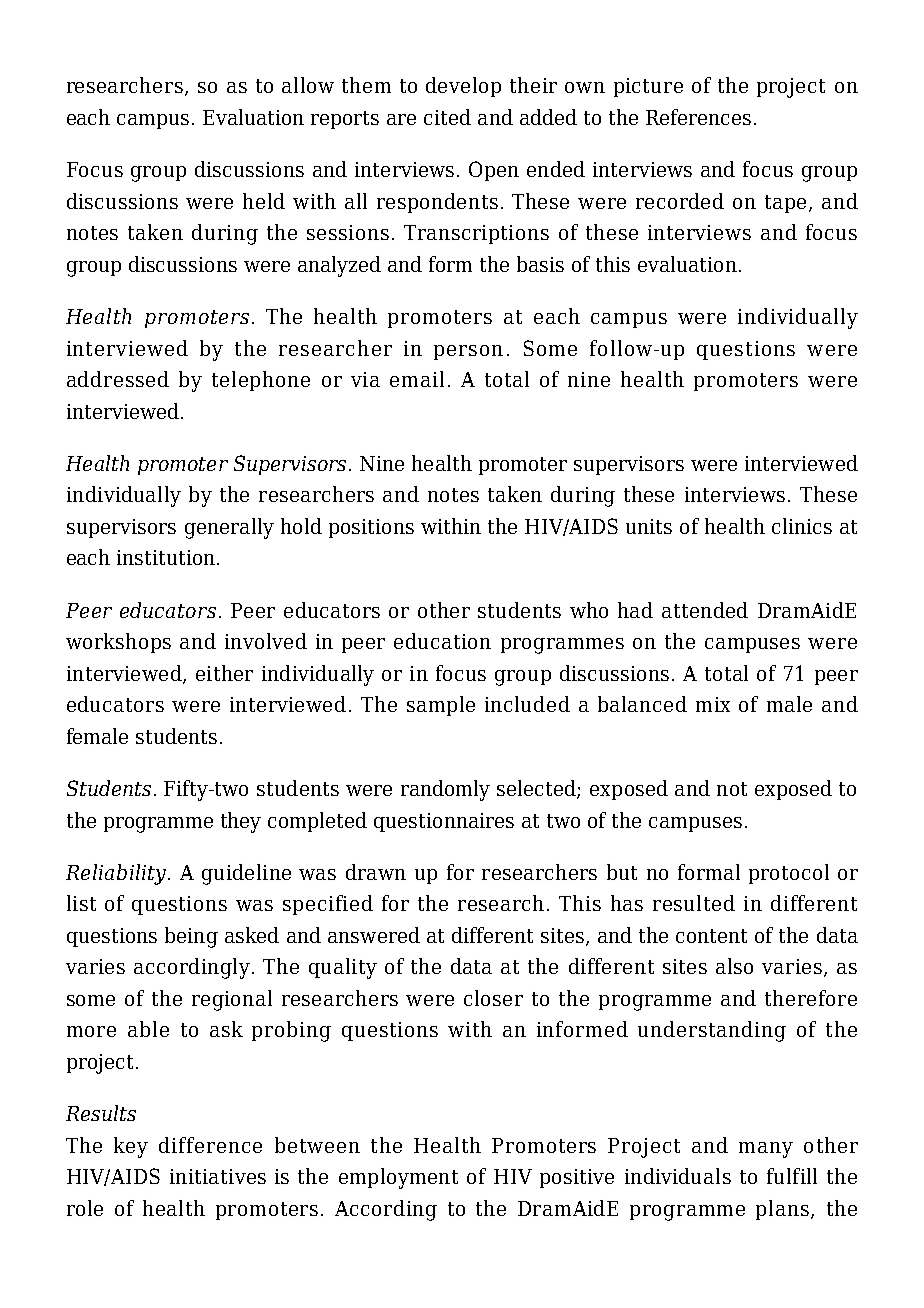 The image size is (924, 1308). I want to click on they, so click(241, 822).
